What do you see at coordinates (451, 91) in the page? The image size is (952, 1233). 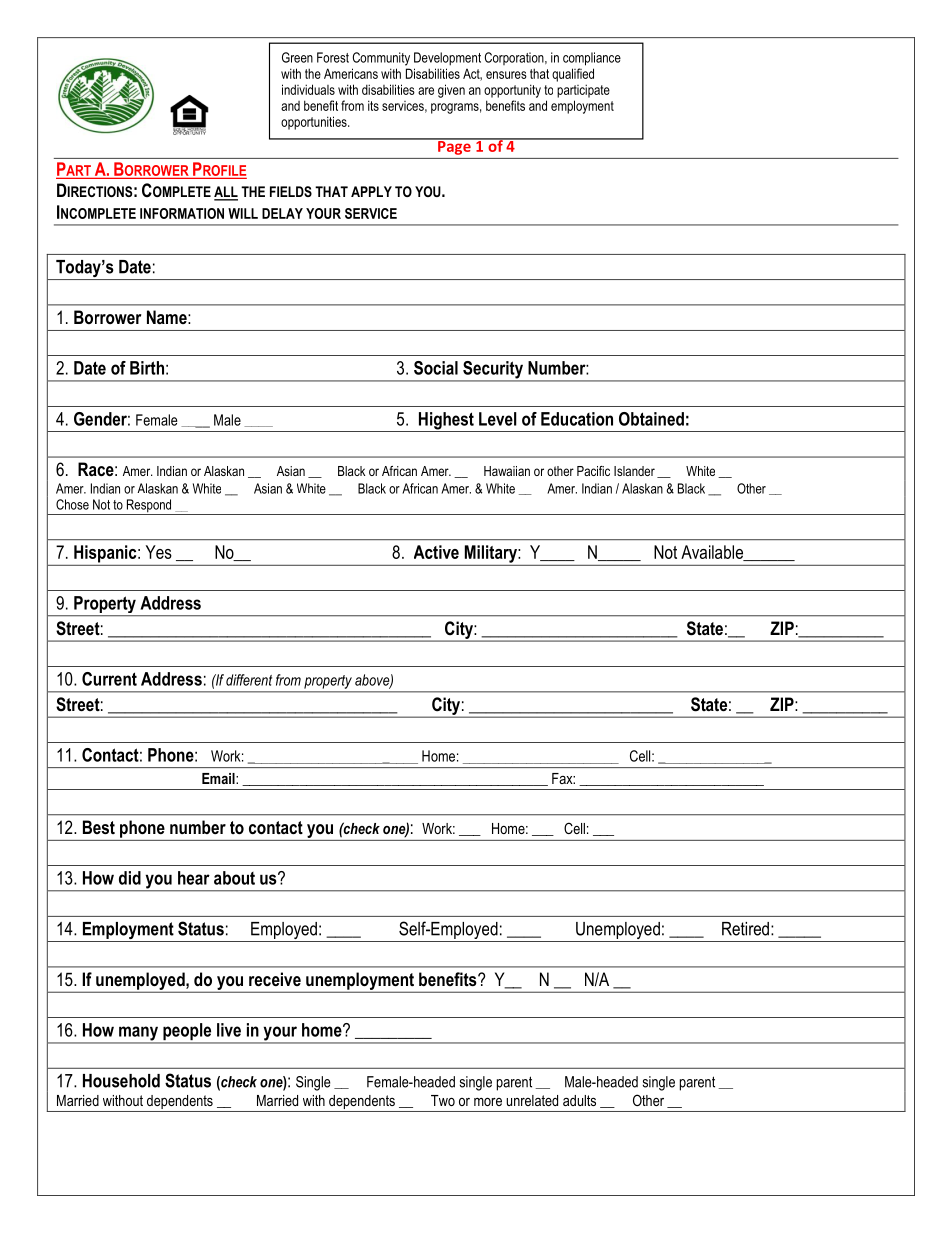 I see `given` at bounding box center [451, 91].
